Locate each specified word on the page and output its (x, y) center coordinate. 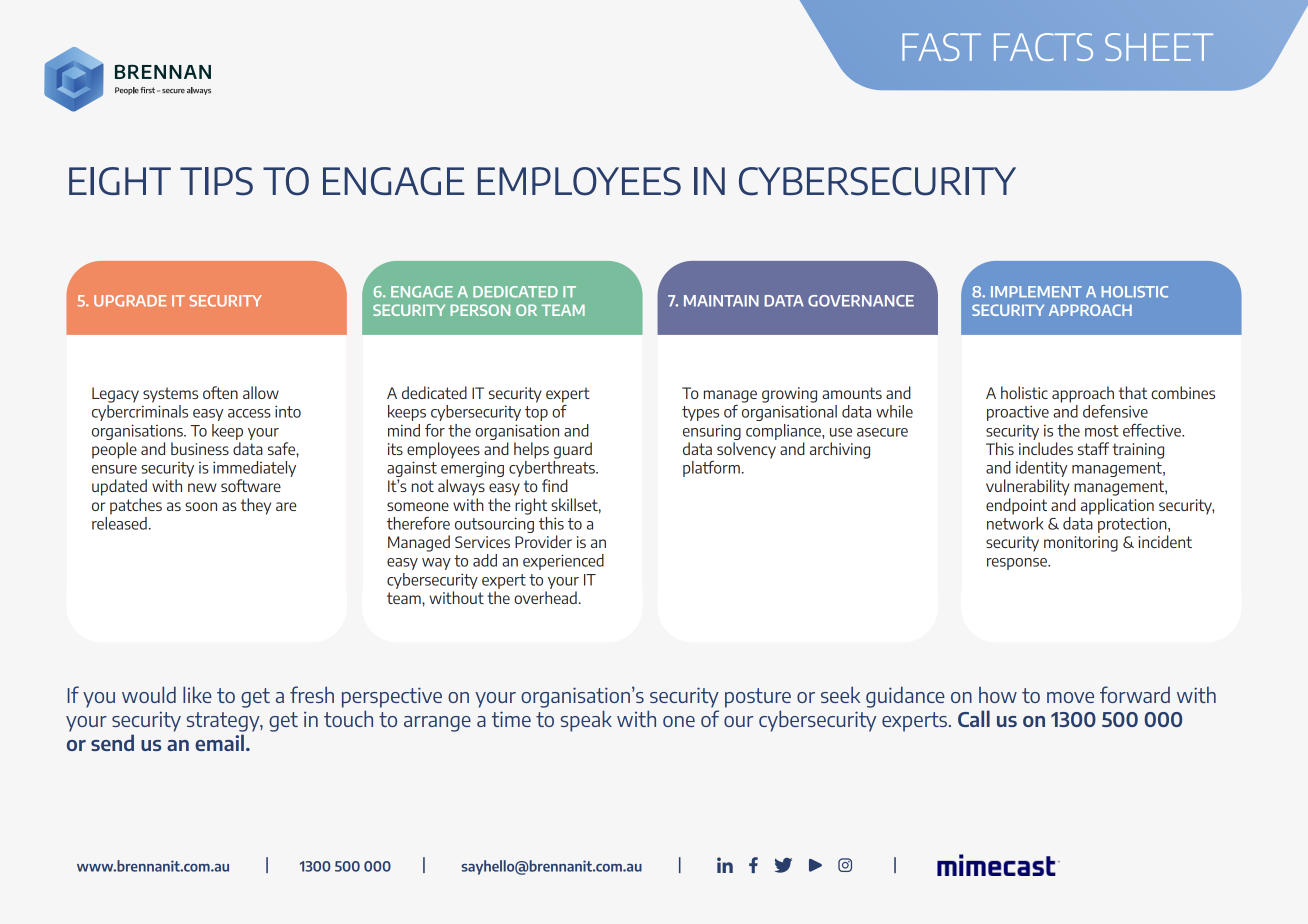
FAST (941, 47)
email (219, 742)
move (1070, 697)
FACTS (1043, 47)
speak (586, 721)
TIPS (216, 181)
